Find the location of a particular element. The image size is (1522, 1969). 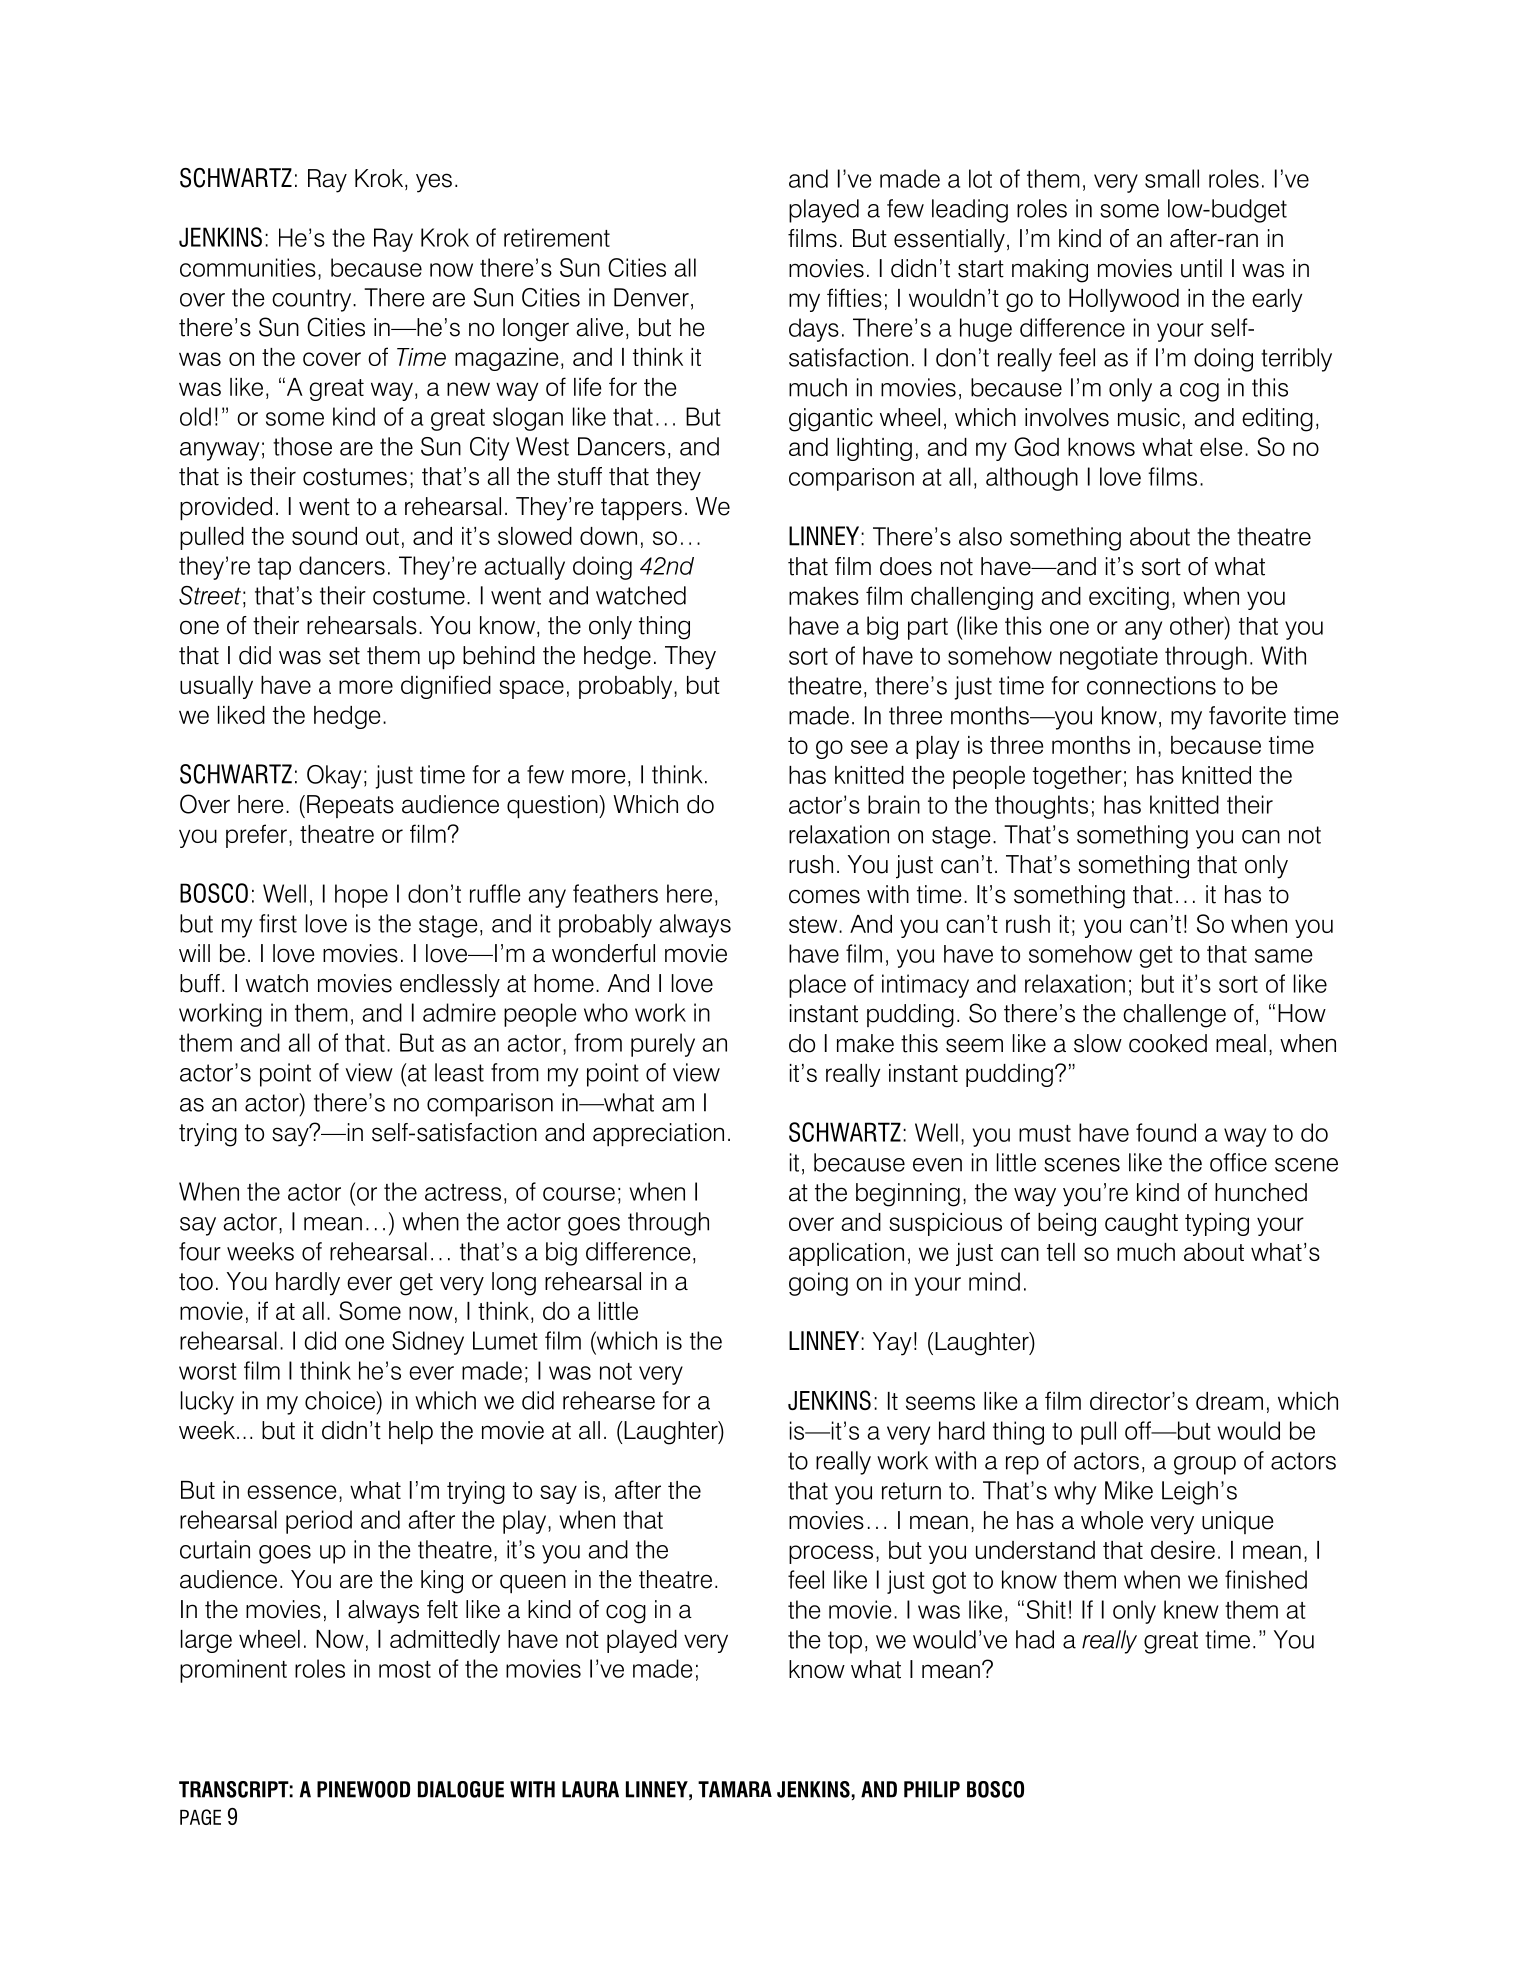

TAMARA is located at coordinates (735, 1789).
